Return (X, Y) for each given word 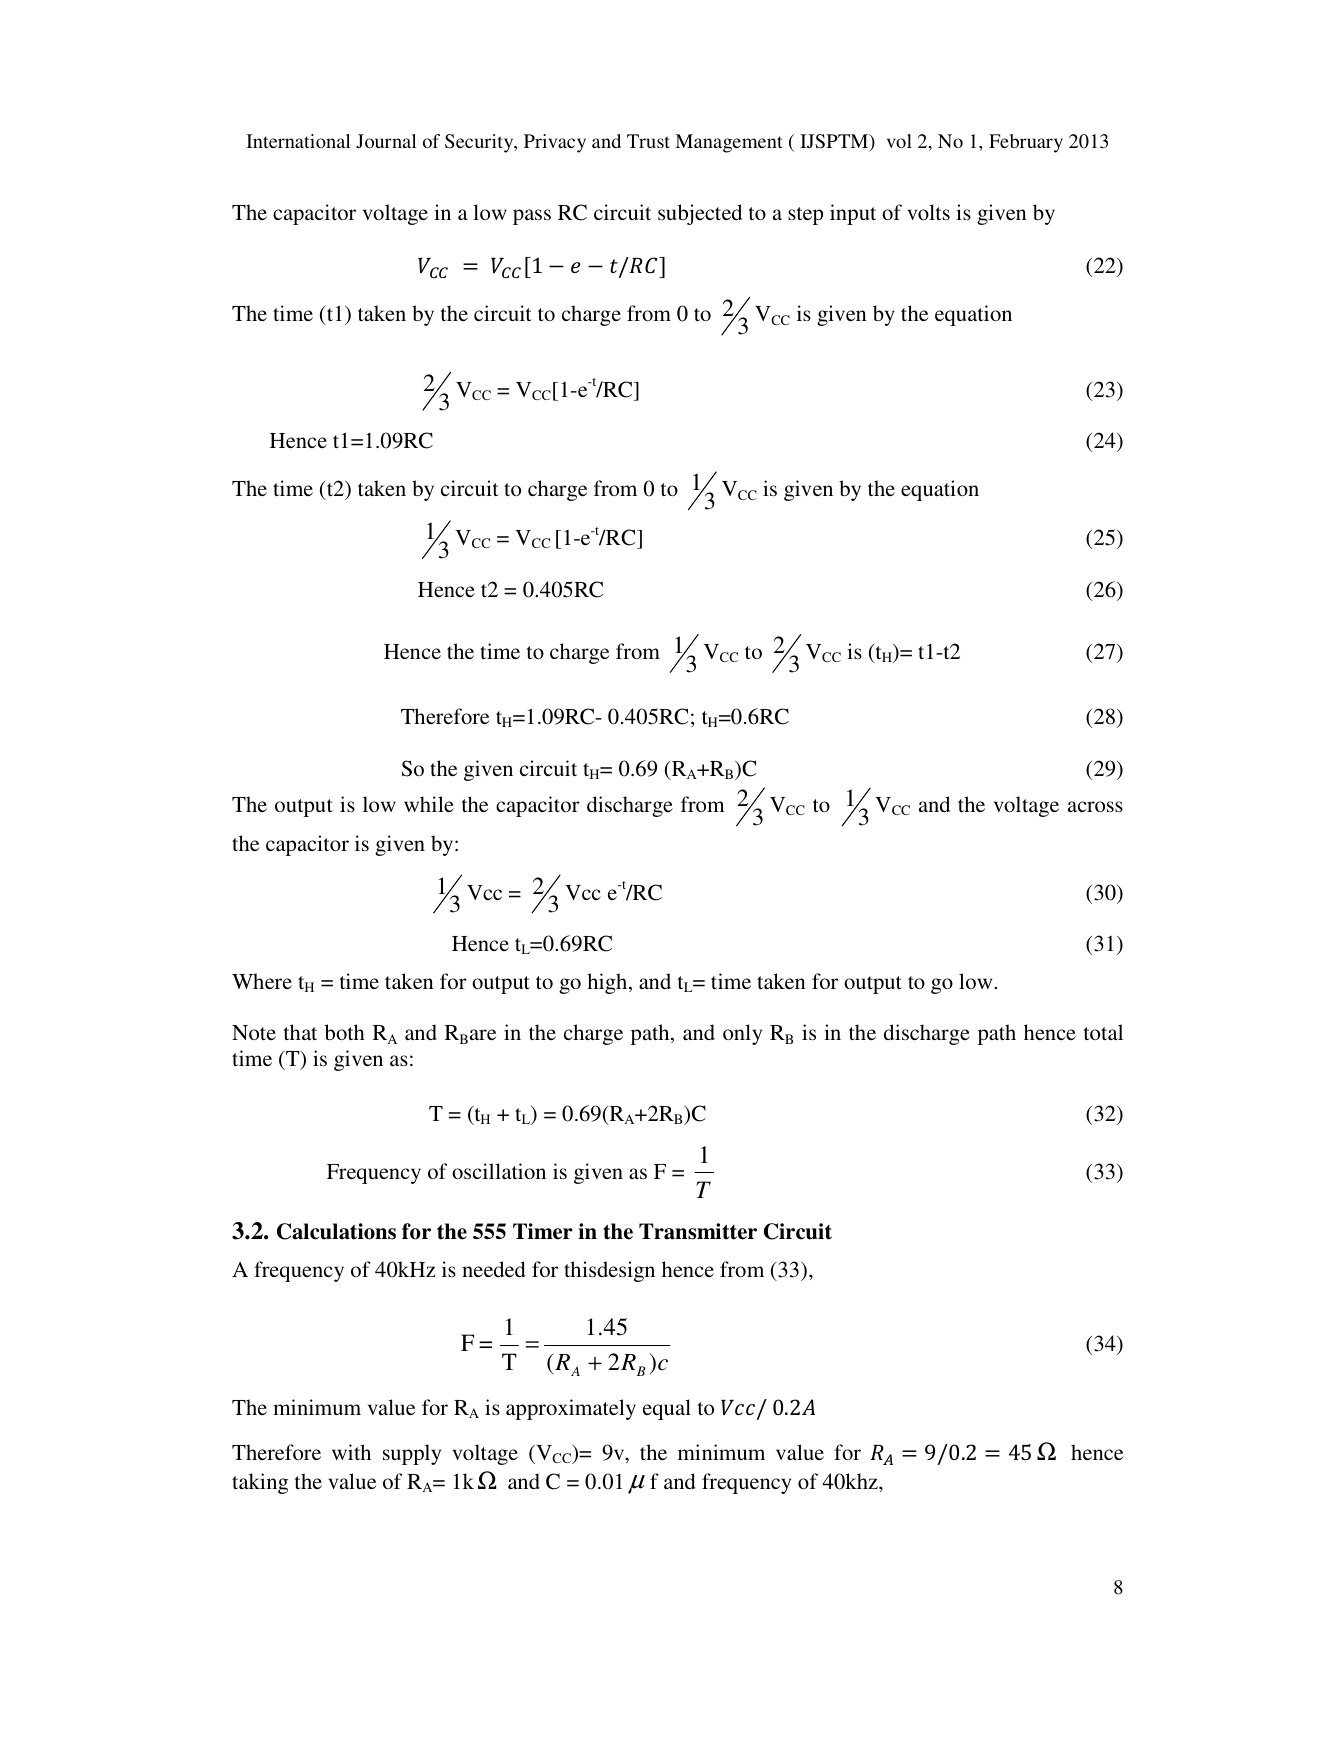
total (1103, 1032)
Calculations (336, 1231)
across (1095, 807)
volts (929, 212)
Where (262, 981)
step (805, 216)
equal (667, 1409)
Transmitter (698, 1231)
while (429, 804)
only (742, 1034)
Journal (386, 141)
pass (532, 217)
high (608, 983)
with (351, 1452)
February (1026, 143)
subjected (700, 214)
